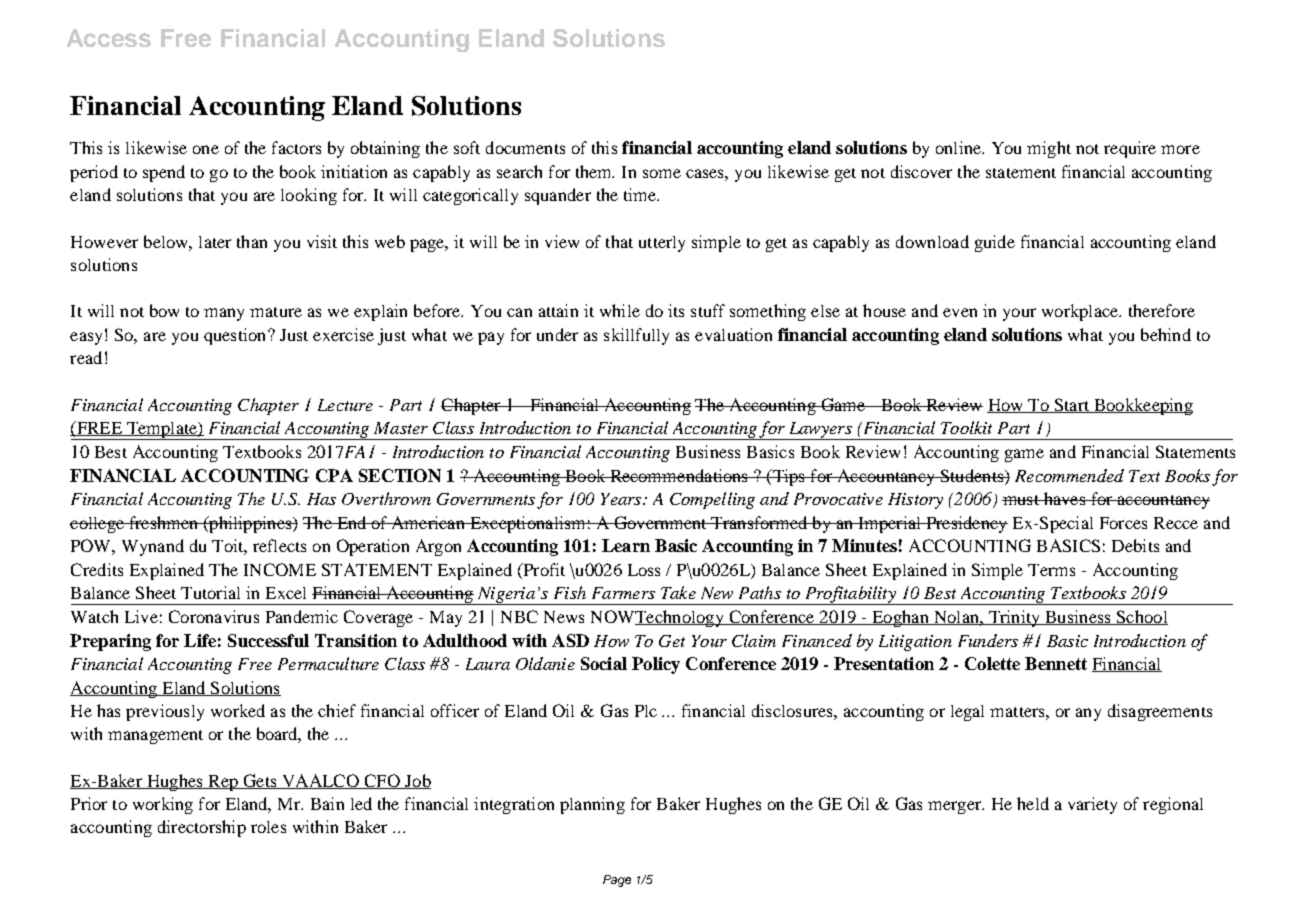 This document has width=1308, height=924. I want to click on Start, so click(1072, 405).
